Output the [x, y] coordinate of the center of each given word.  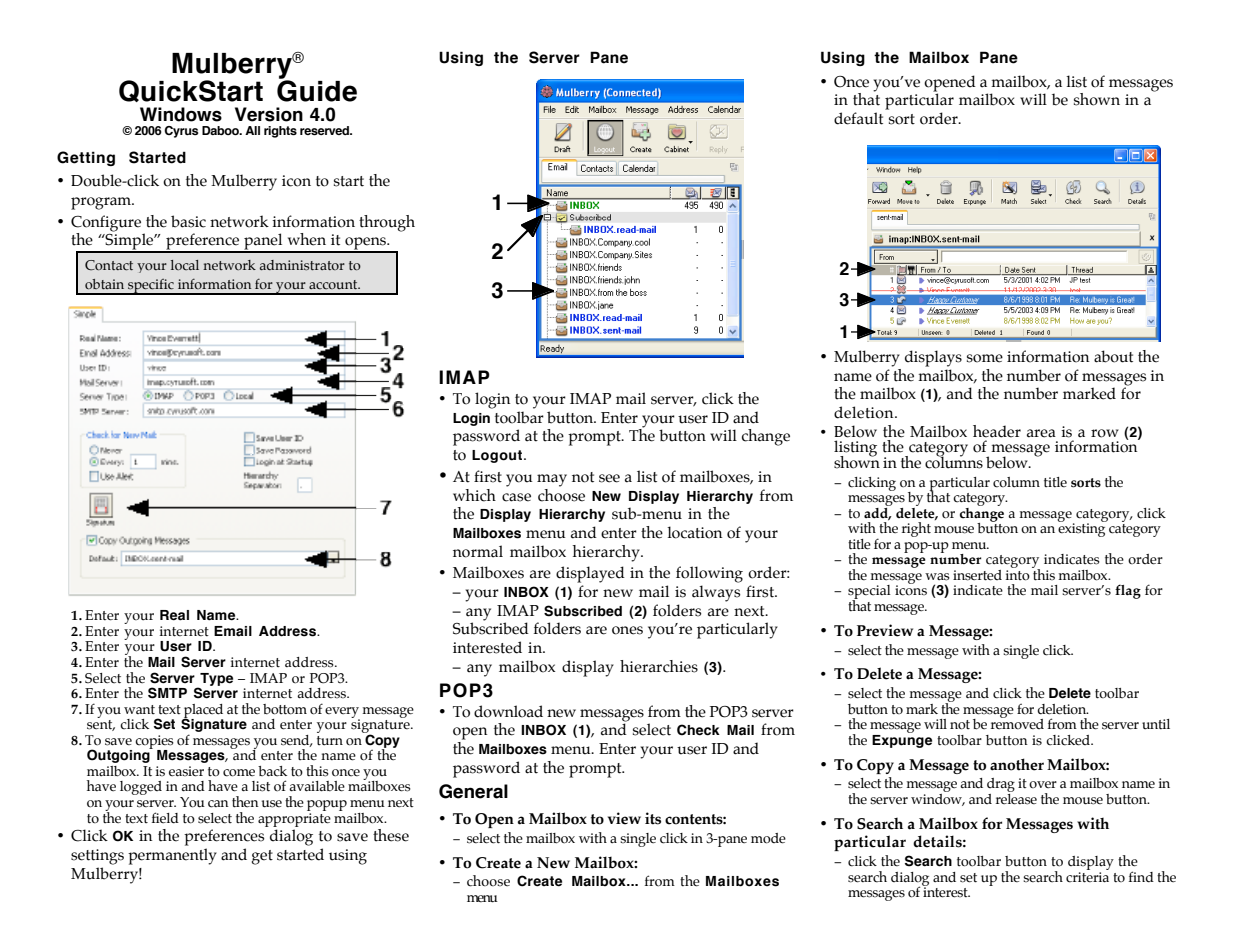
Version [269, 114]
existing [1082, 529]
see [609, 478]
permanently [172, 856]
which [474, 495]
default [858, 118]
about [1113, 356]
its [653, 818]
